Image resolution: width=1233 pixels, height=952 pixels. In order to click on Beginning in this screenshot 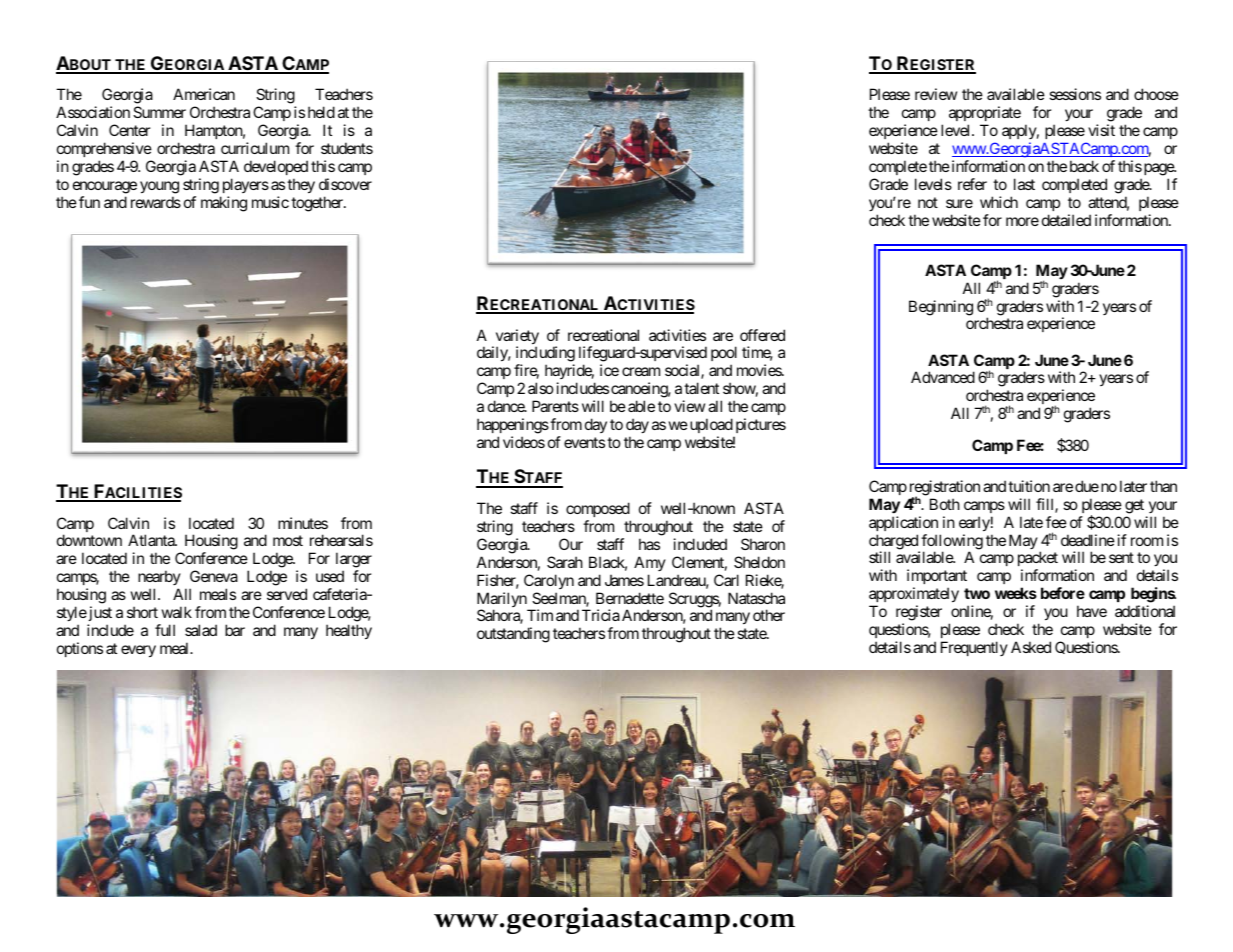, I will do `click(941, 308)`.
